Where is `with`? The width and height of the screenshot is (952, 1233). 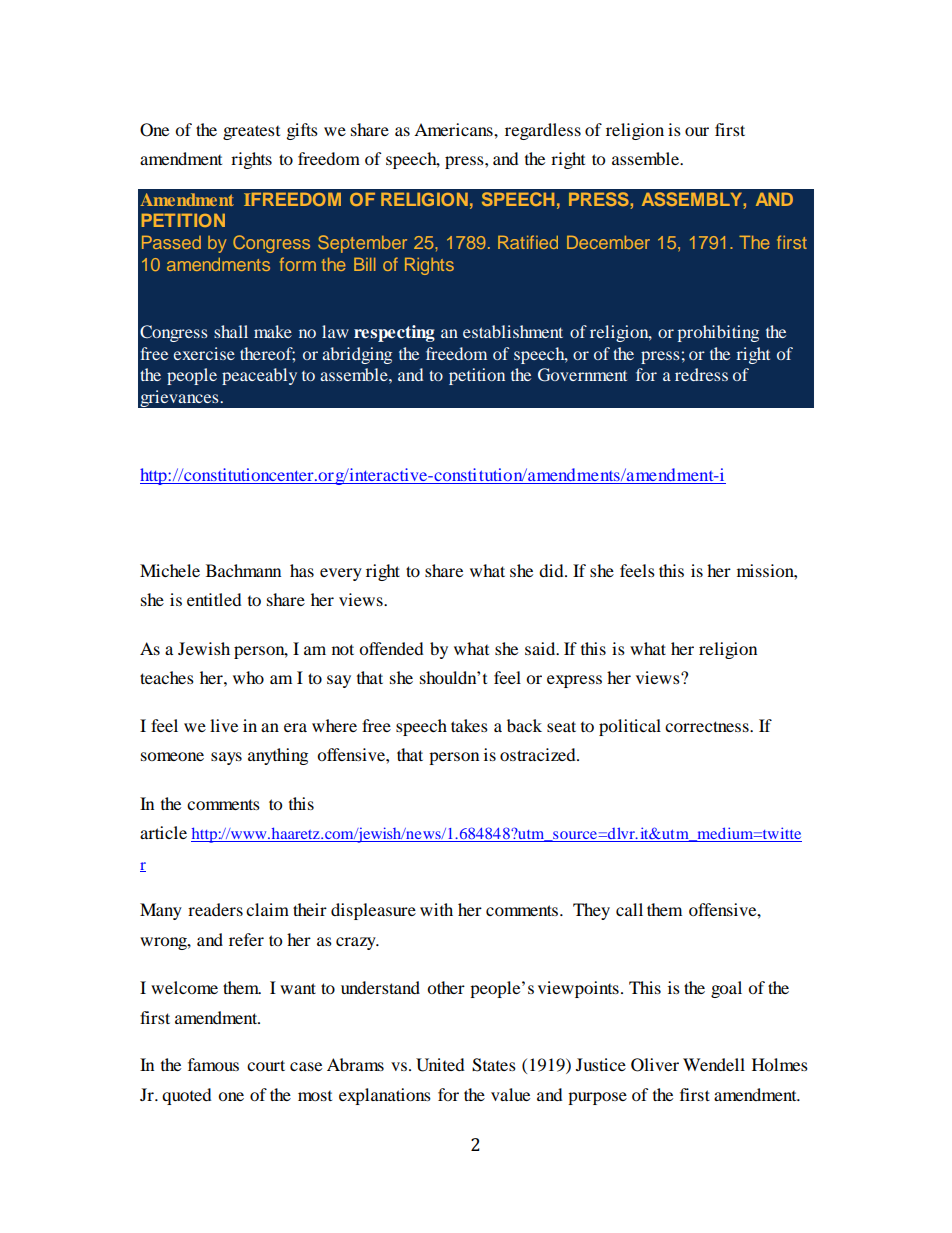 with is located at coordinates (436, 909).
